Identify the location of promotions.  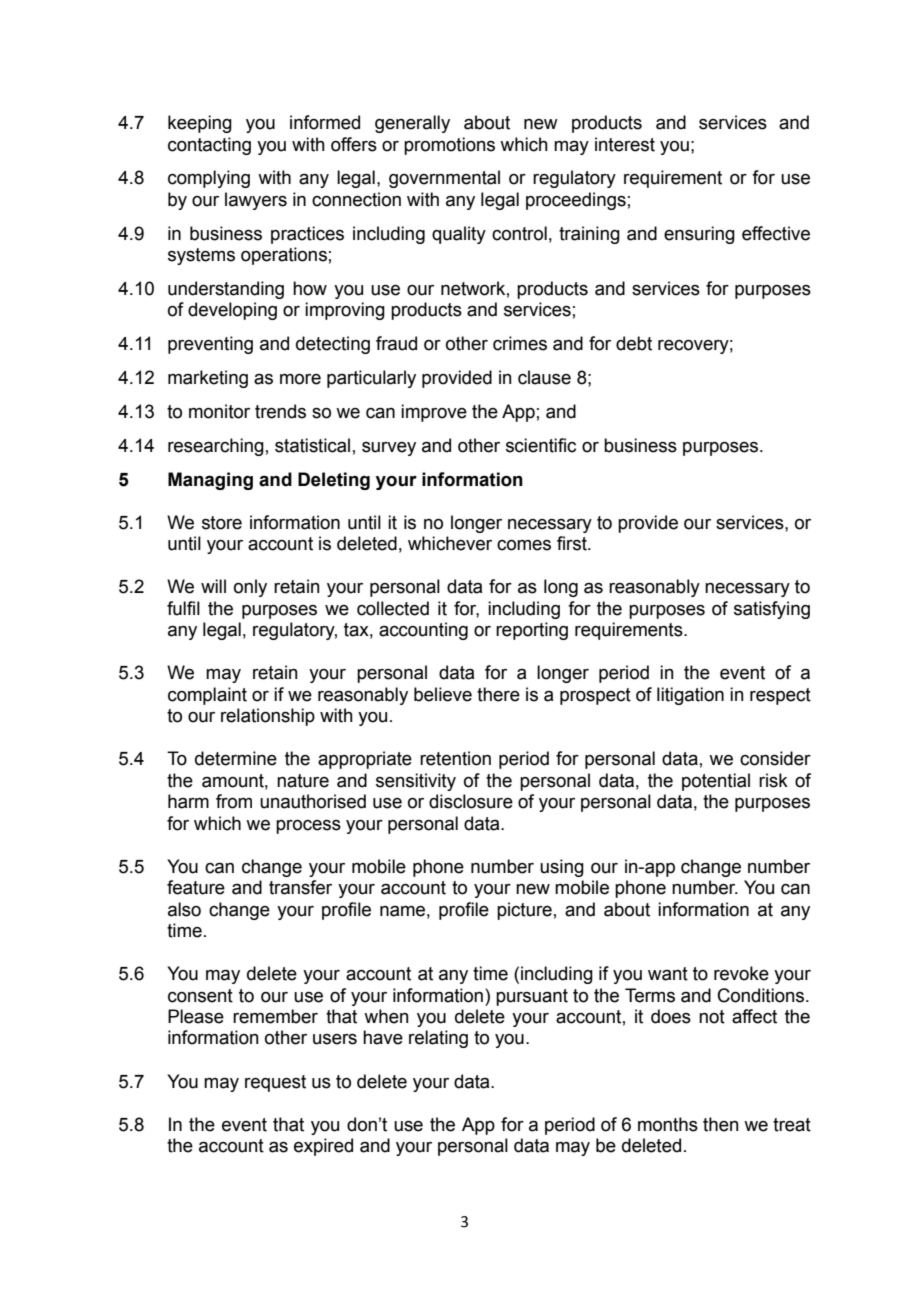
(449, 146).
